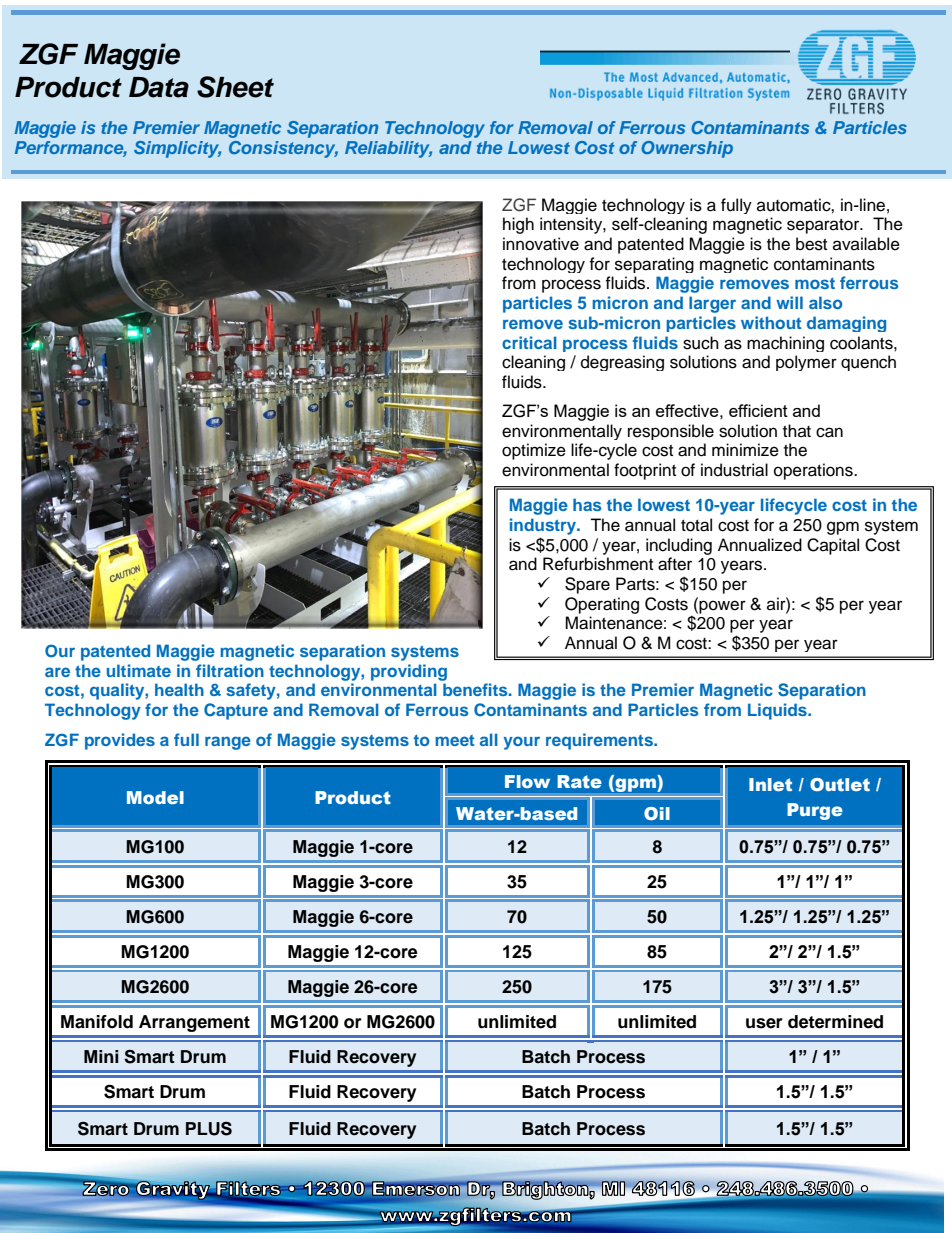 The width and height of the document is (952, 1233). What do you see at coordinates (177, 149) in the document?
I see `Simplicity` at bounding box center [177, 149].
